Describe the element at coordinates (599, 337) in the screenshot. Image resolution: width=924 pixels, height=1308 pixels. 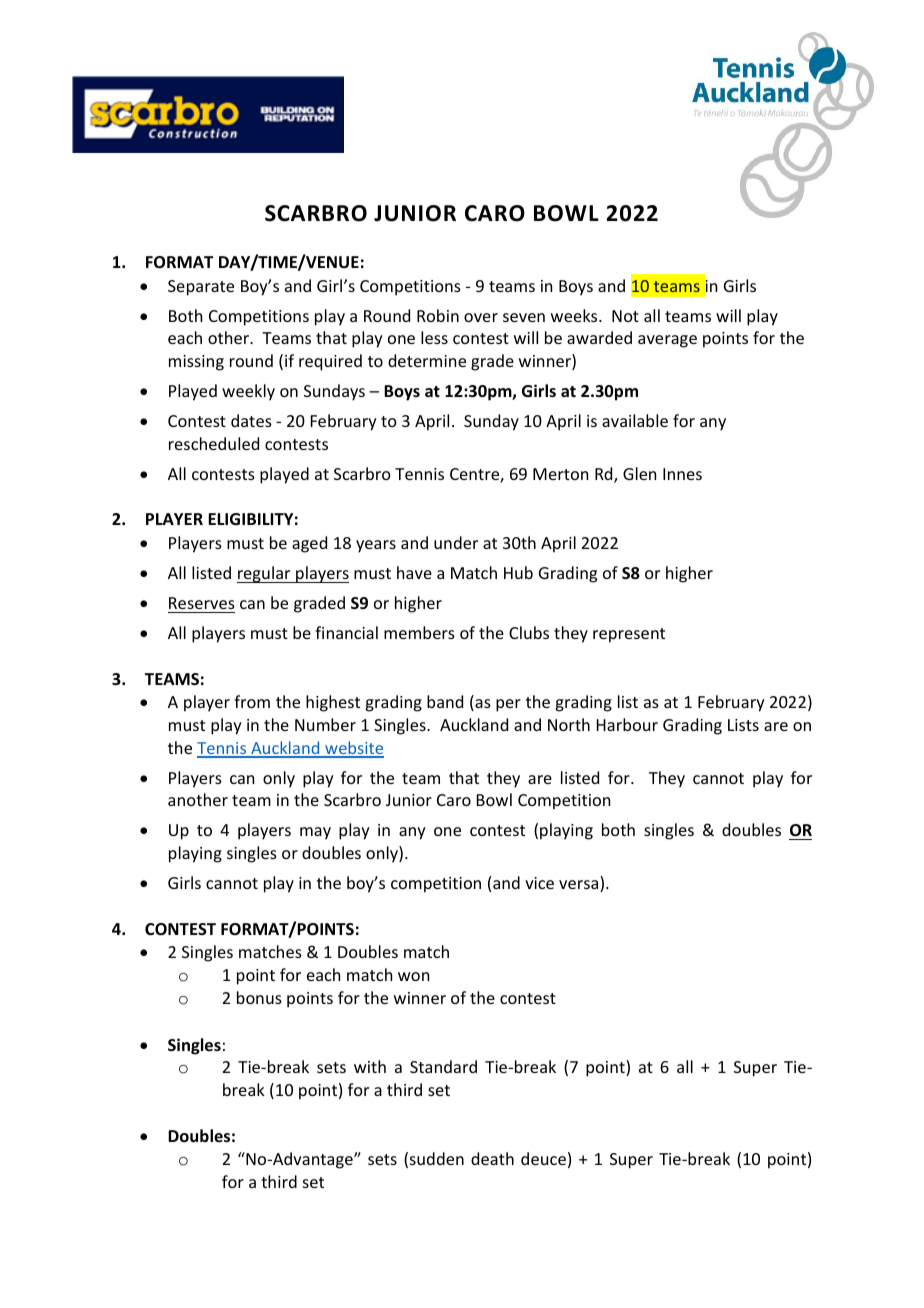
I see `awarded` at that location.
